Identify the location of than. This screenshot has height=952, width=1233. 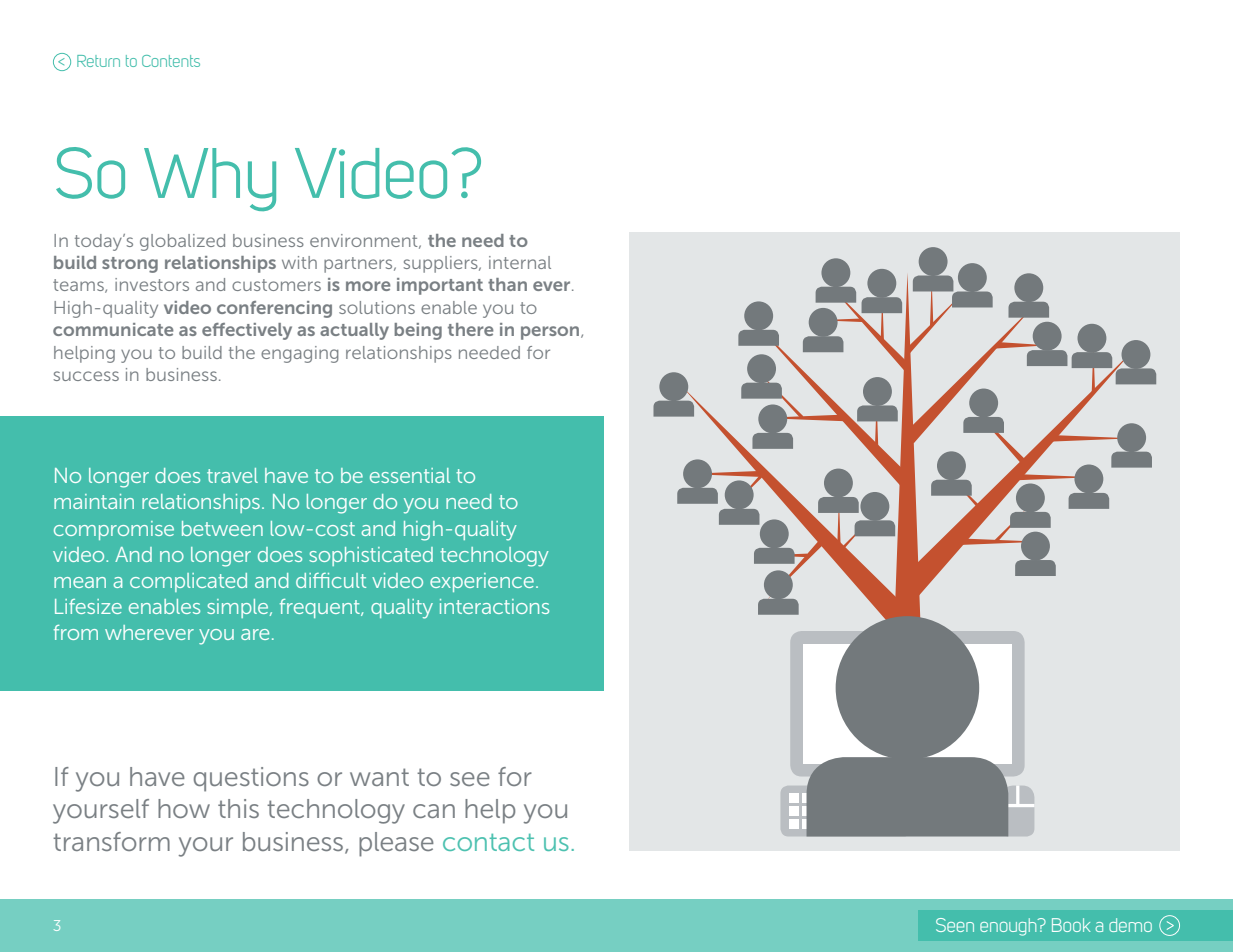
(507, 284).
